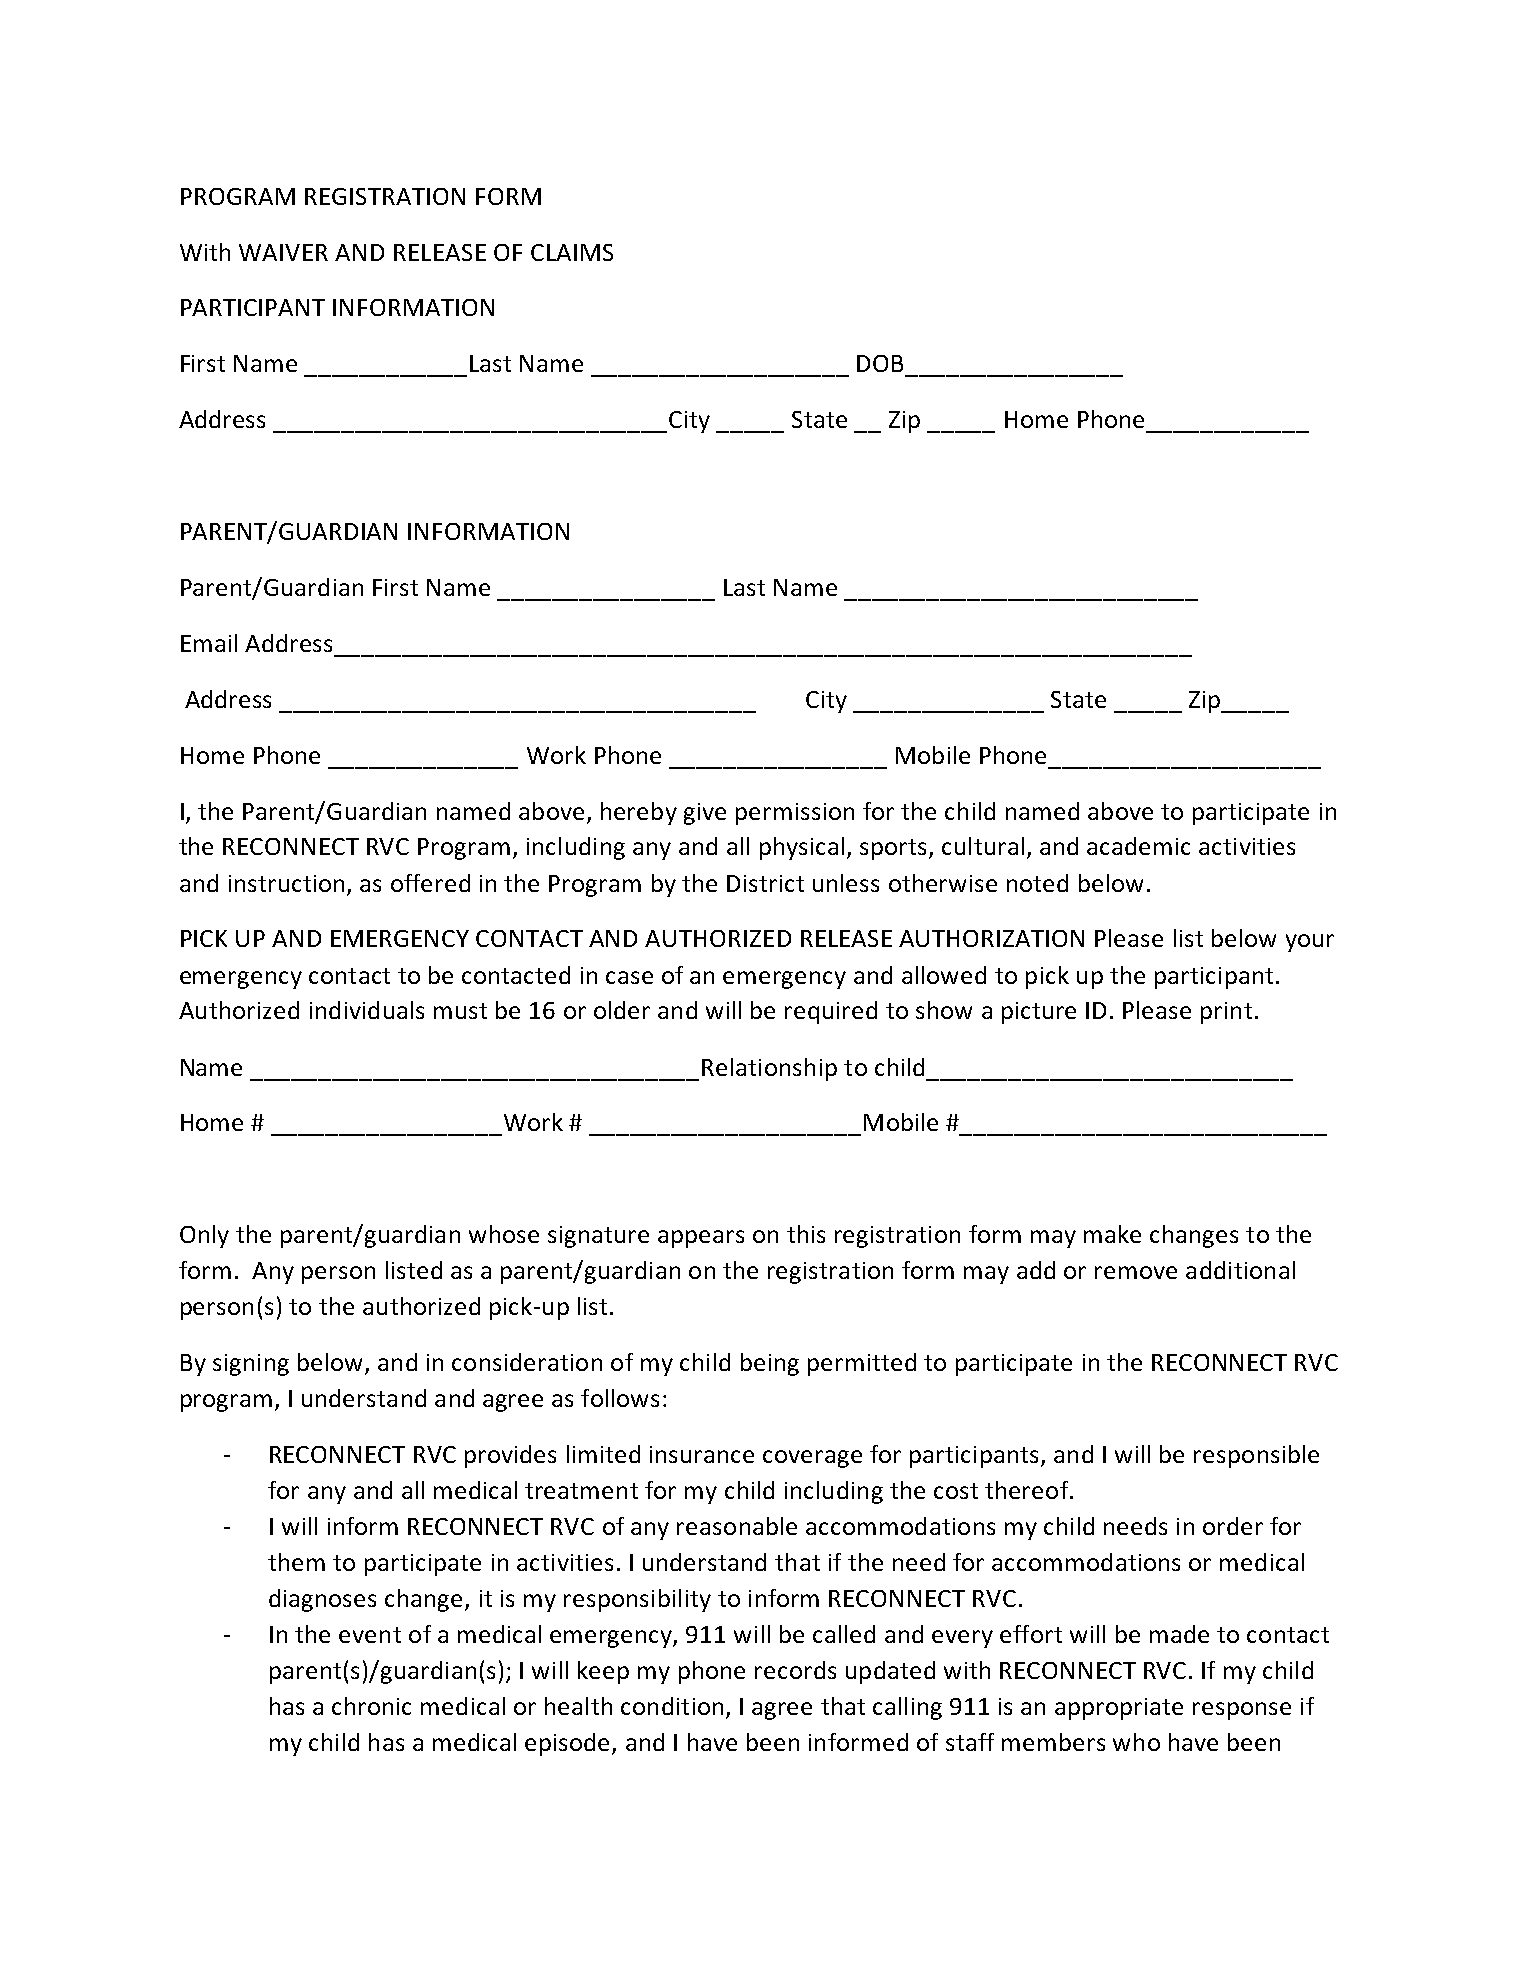 The width and height of the image is (1521, 1968). Describe the element at coordinates (795, 814) in the image. I see `permission` at that location.
